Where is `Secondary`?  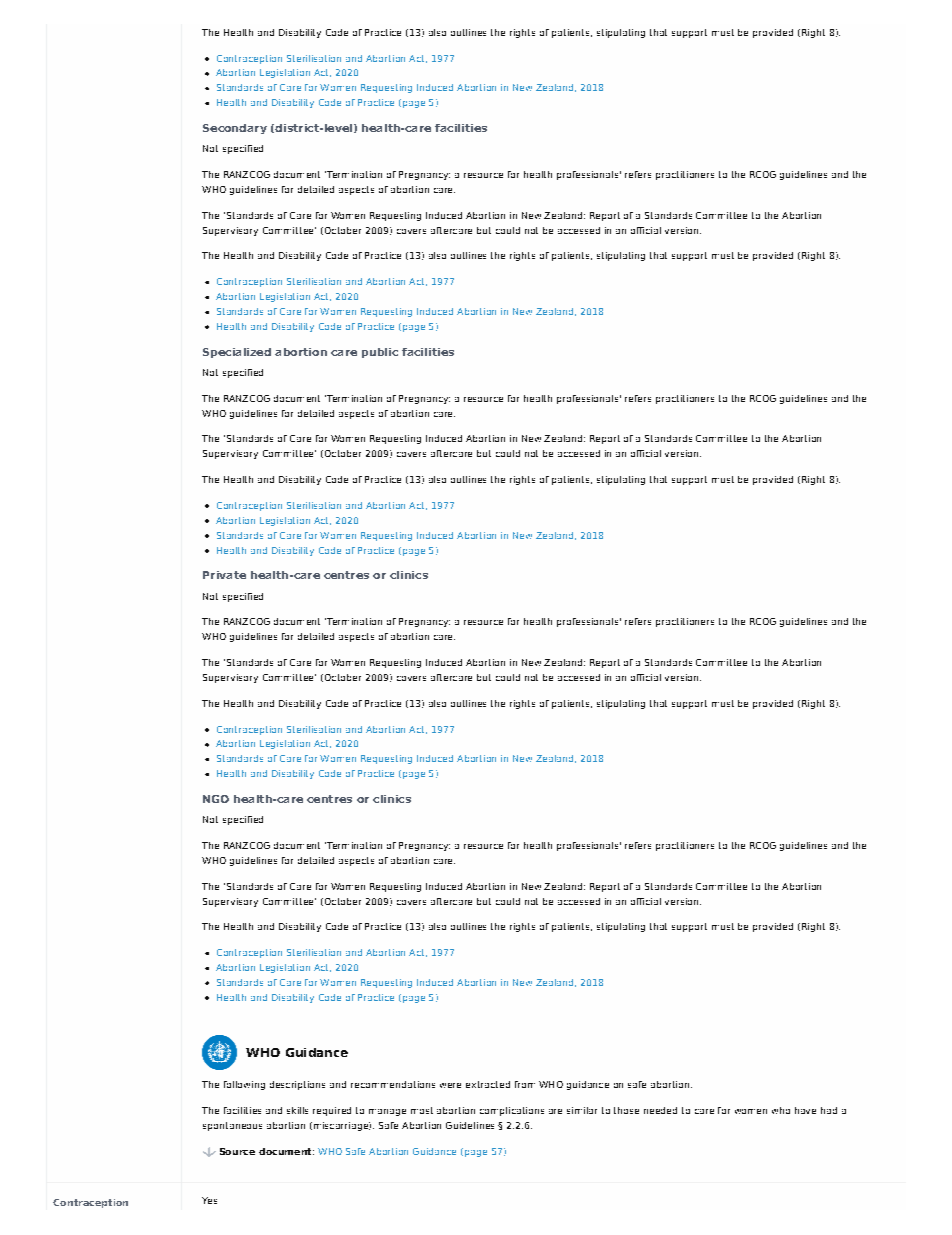 Secondary is located at coordinates (235, 129).
